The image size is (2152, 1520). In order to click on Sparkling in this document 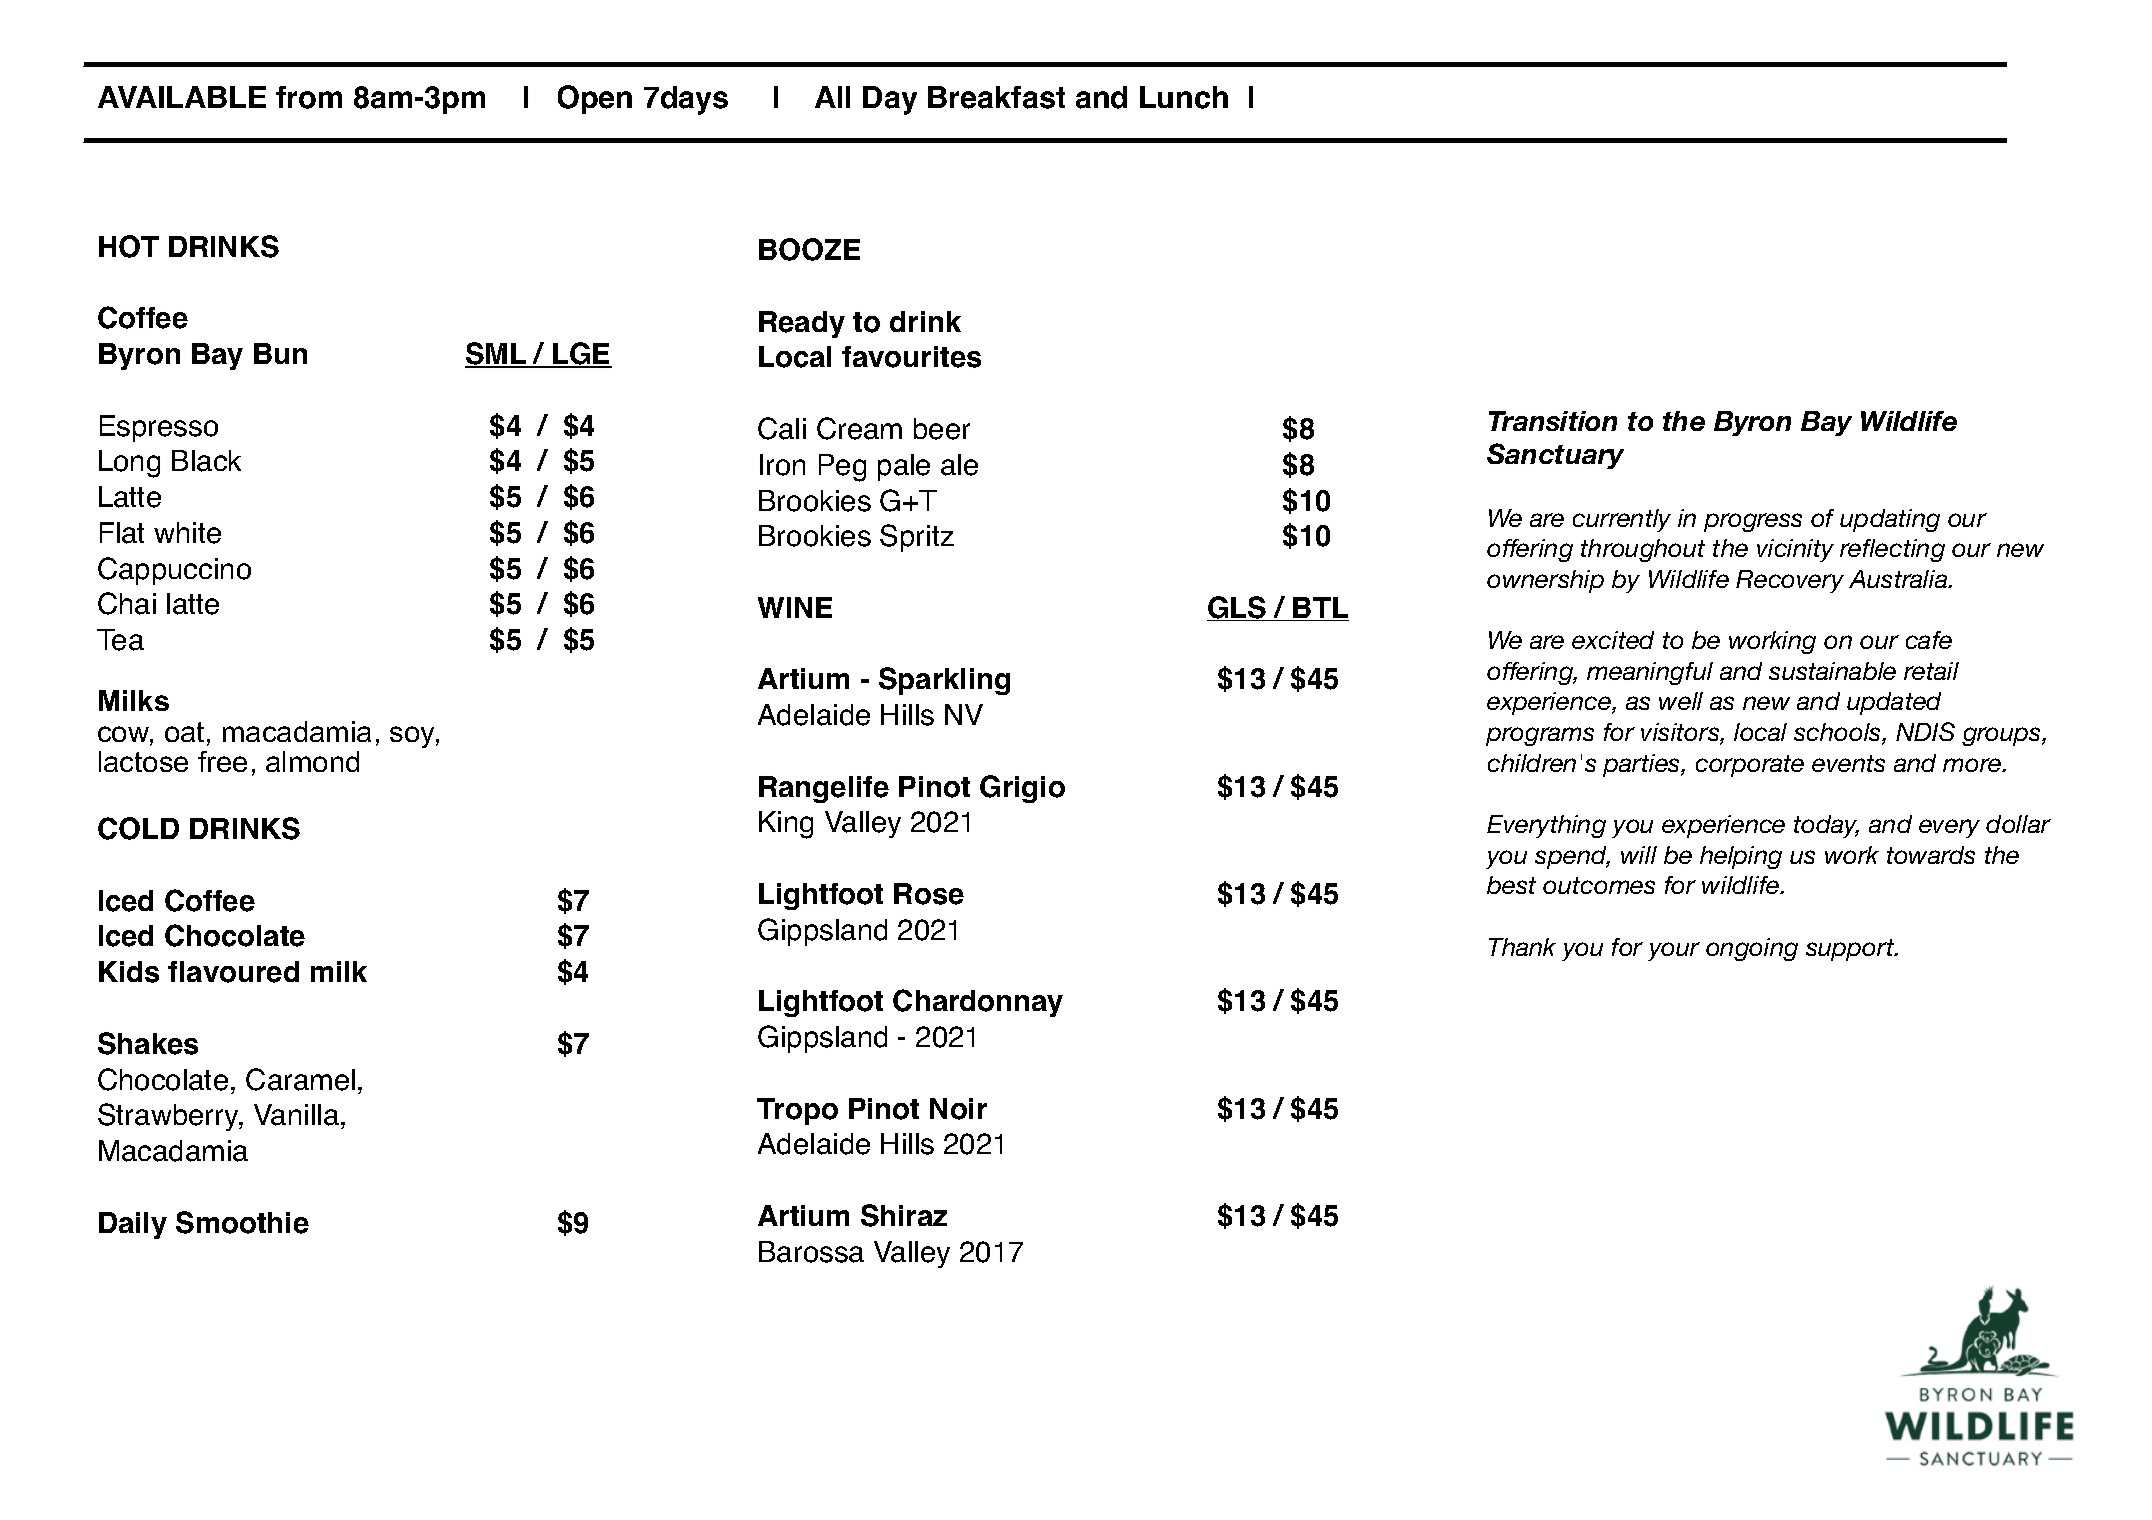, I will do `click(944, 681)`.
